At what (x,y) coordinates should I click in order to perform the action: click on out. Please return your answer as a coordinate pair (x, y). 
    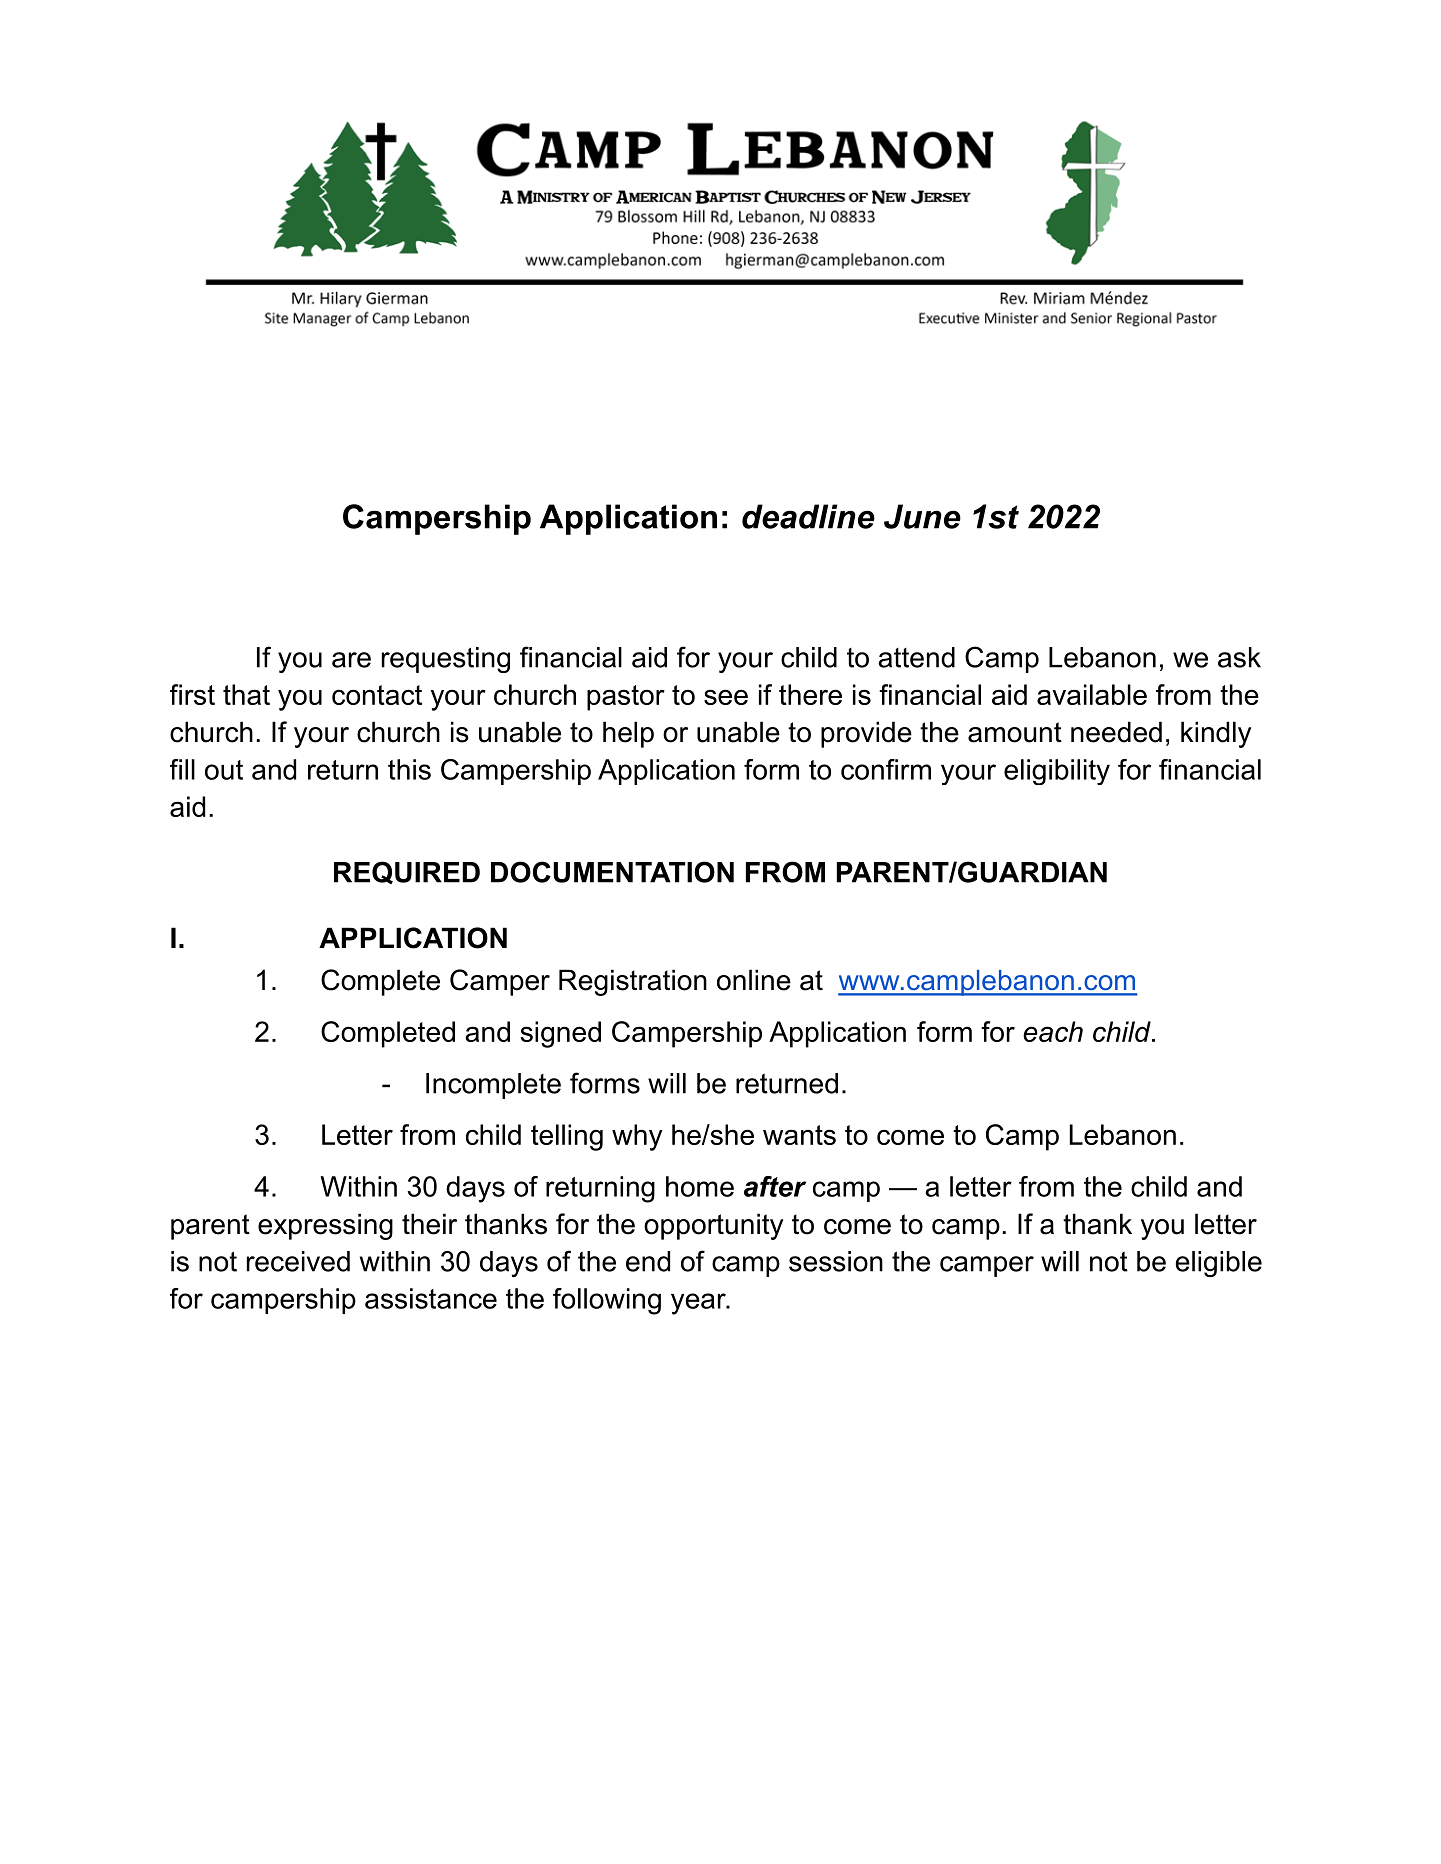
    Looking at the image, I should click on (224, 770).
